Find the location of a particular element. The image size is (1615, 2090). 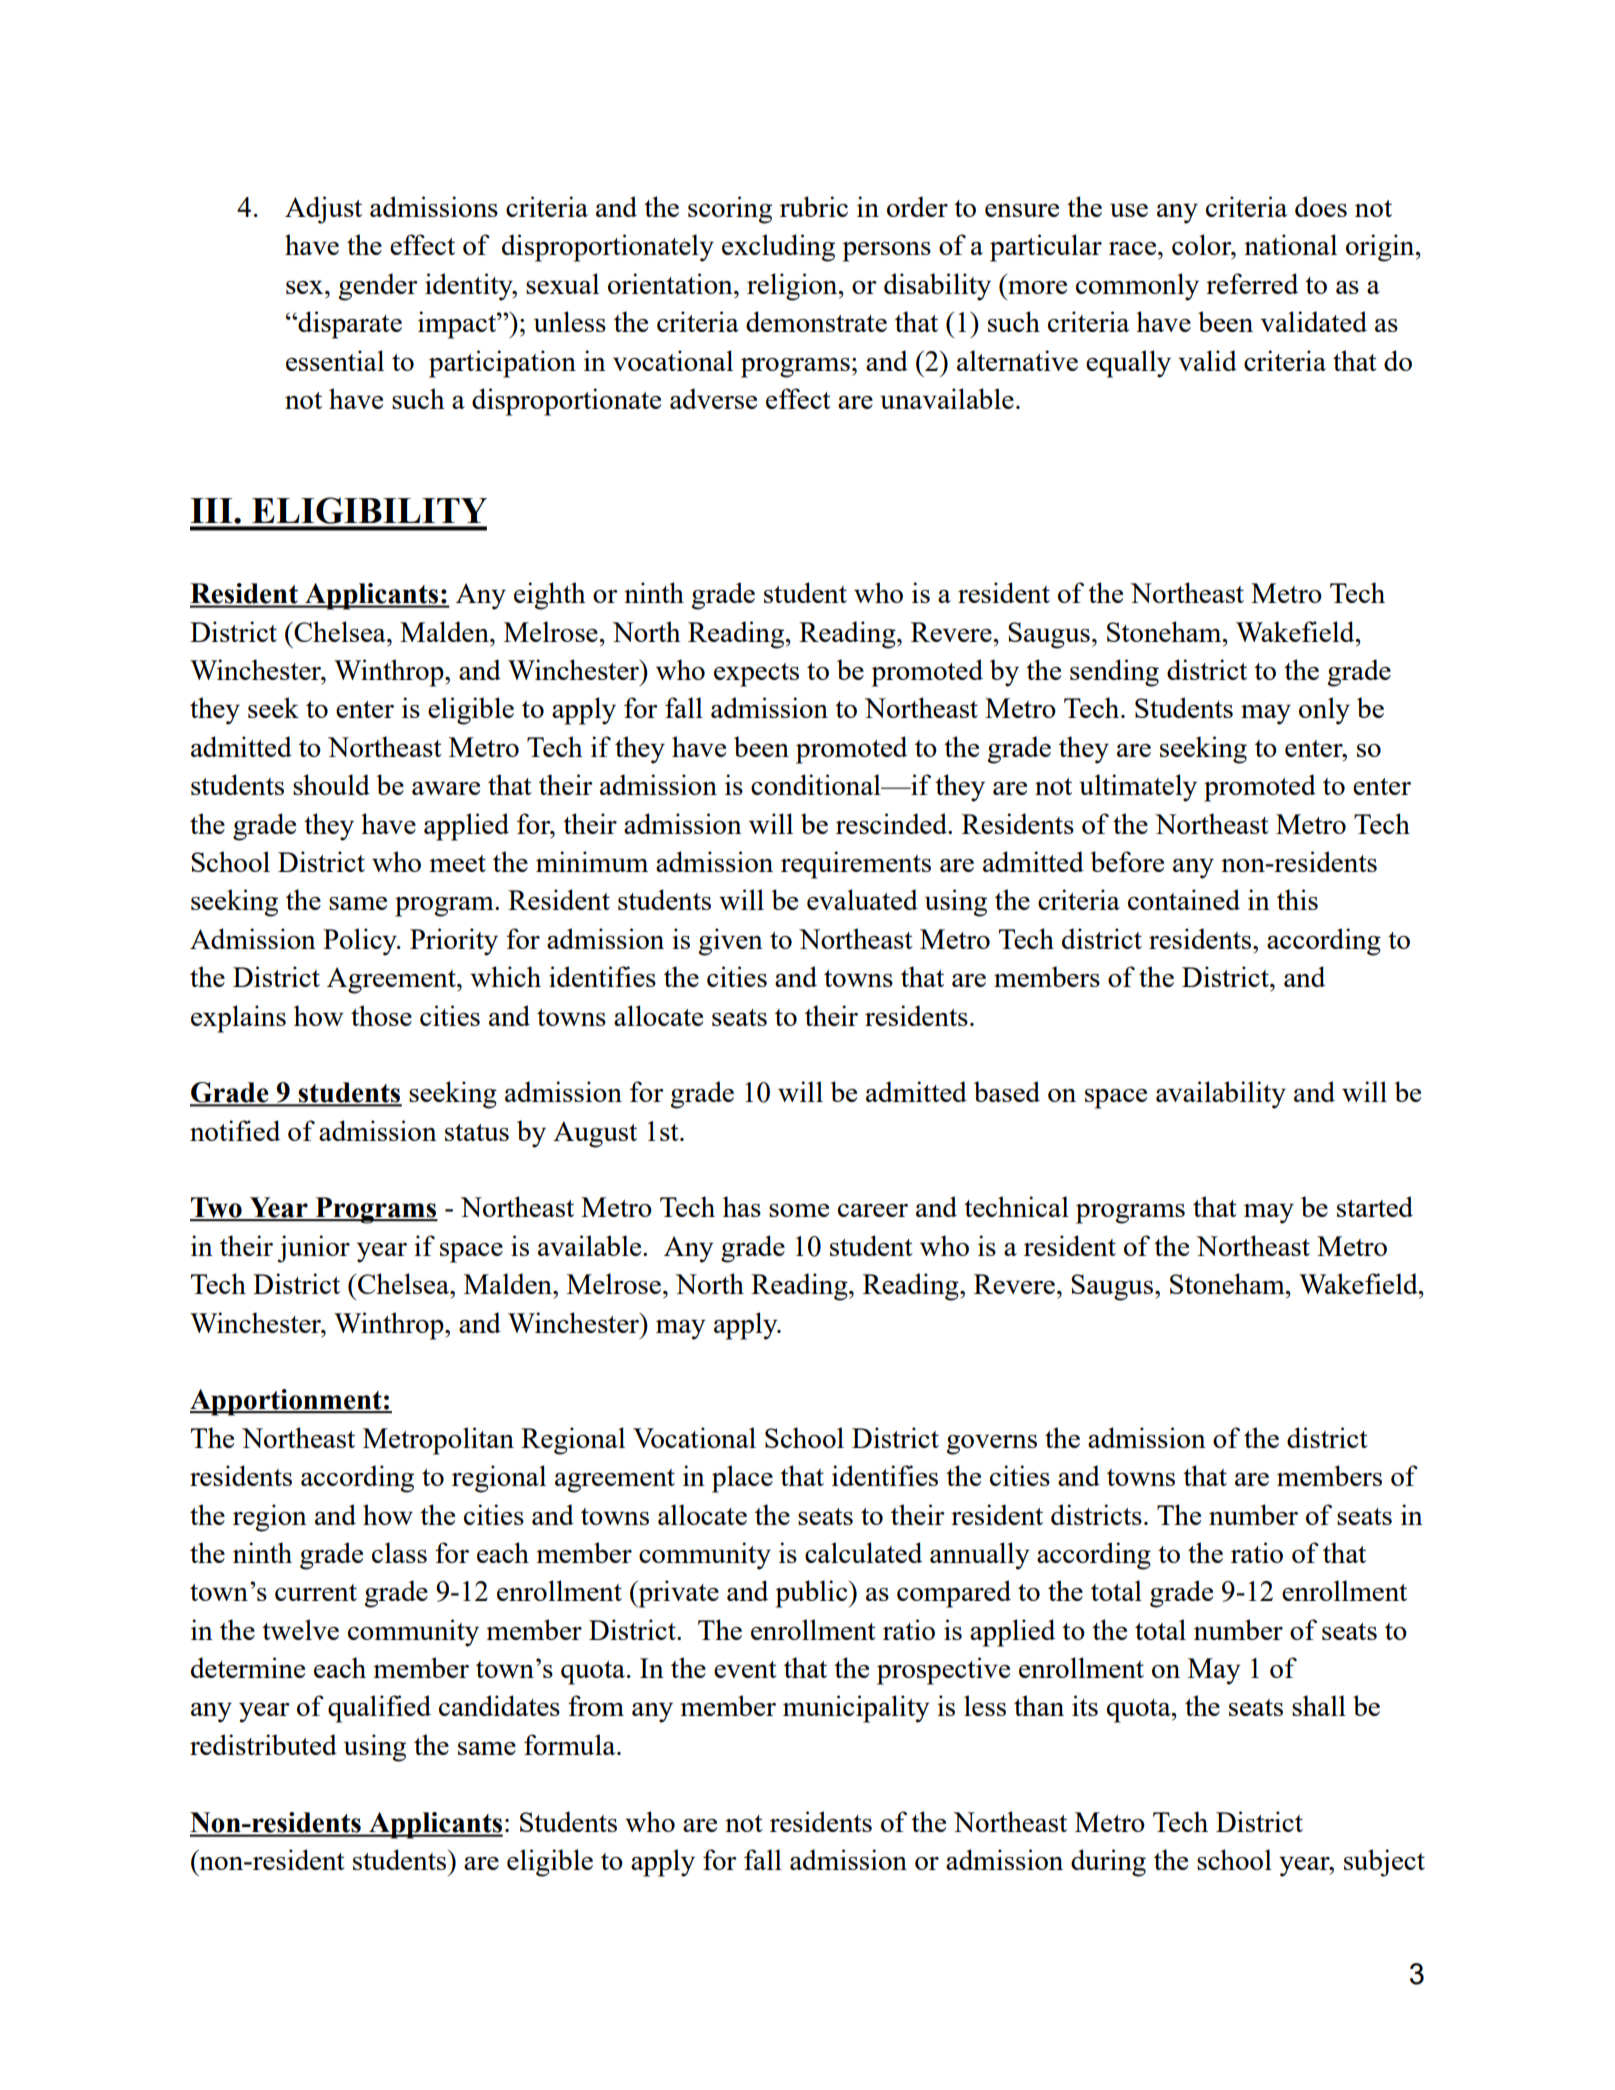

expects is located at coordinates (756, 675).
